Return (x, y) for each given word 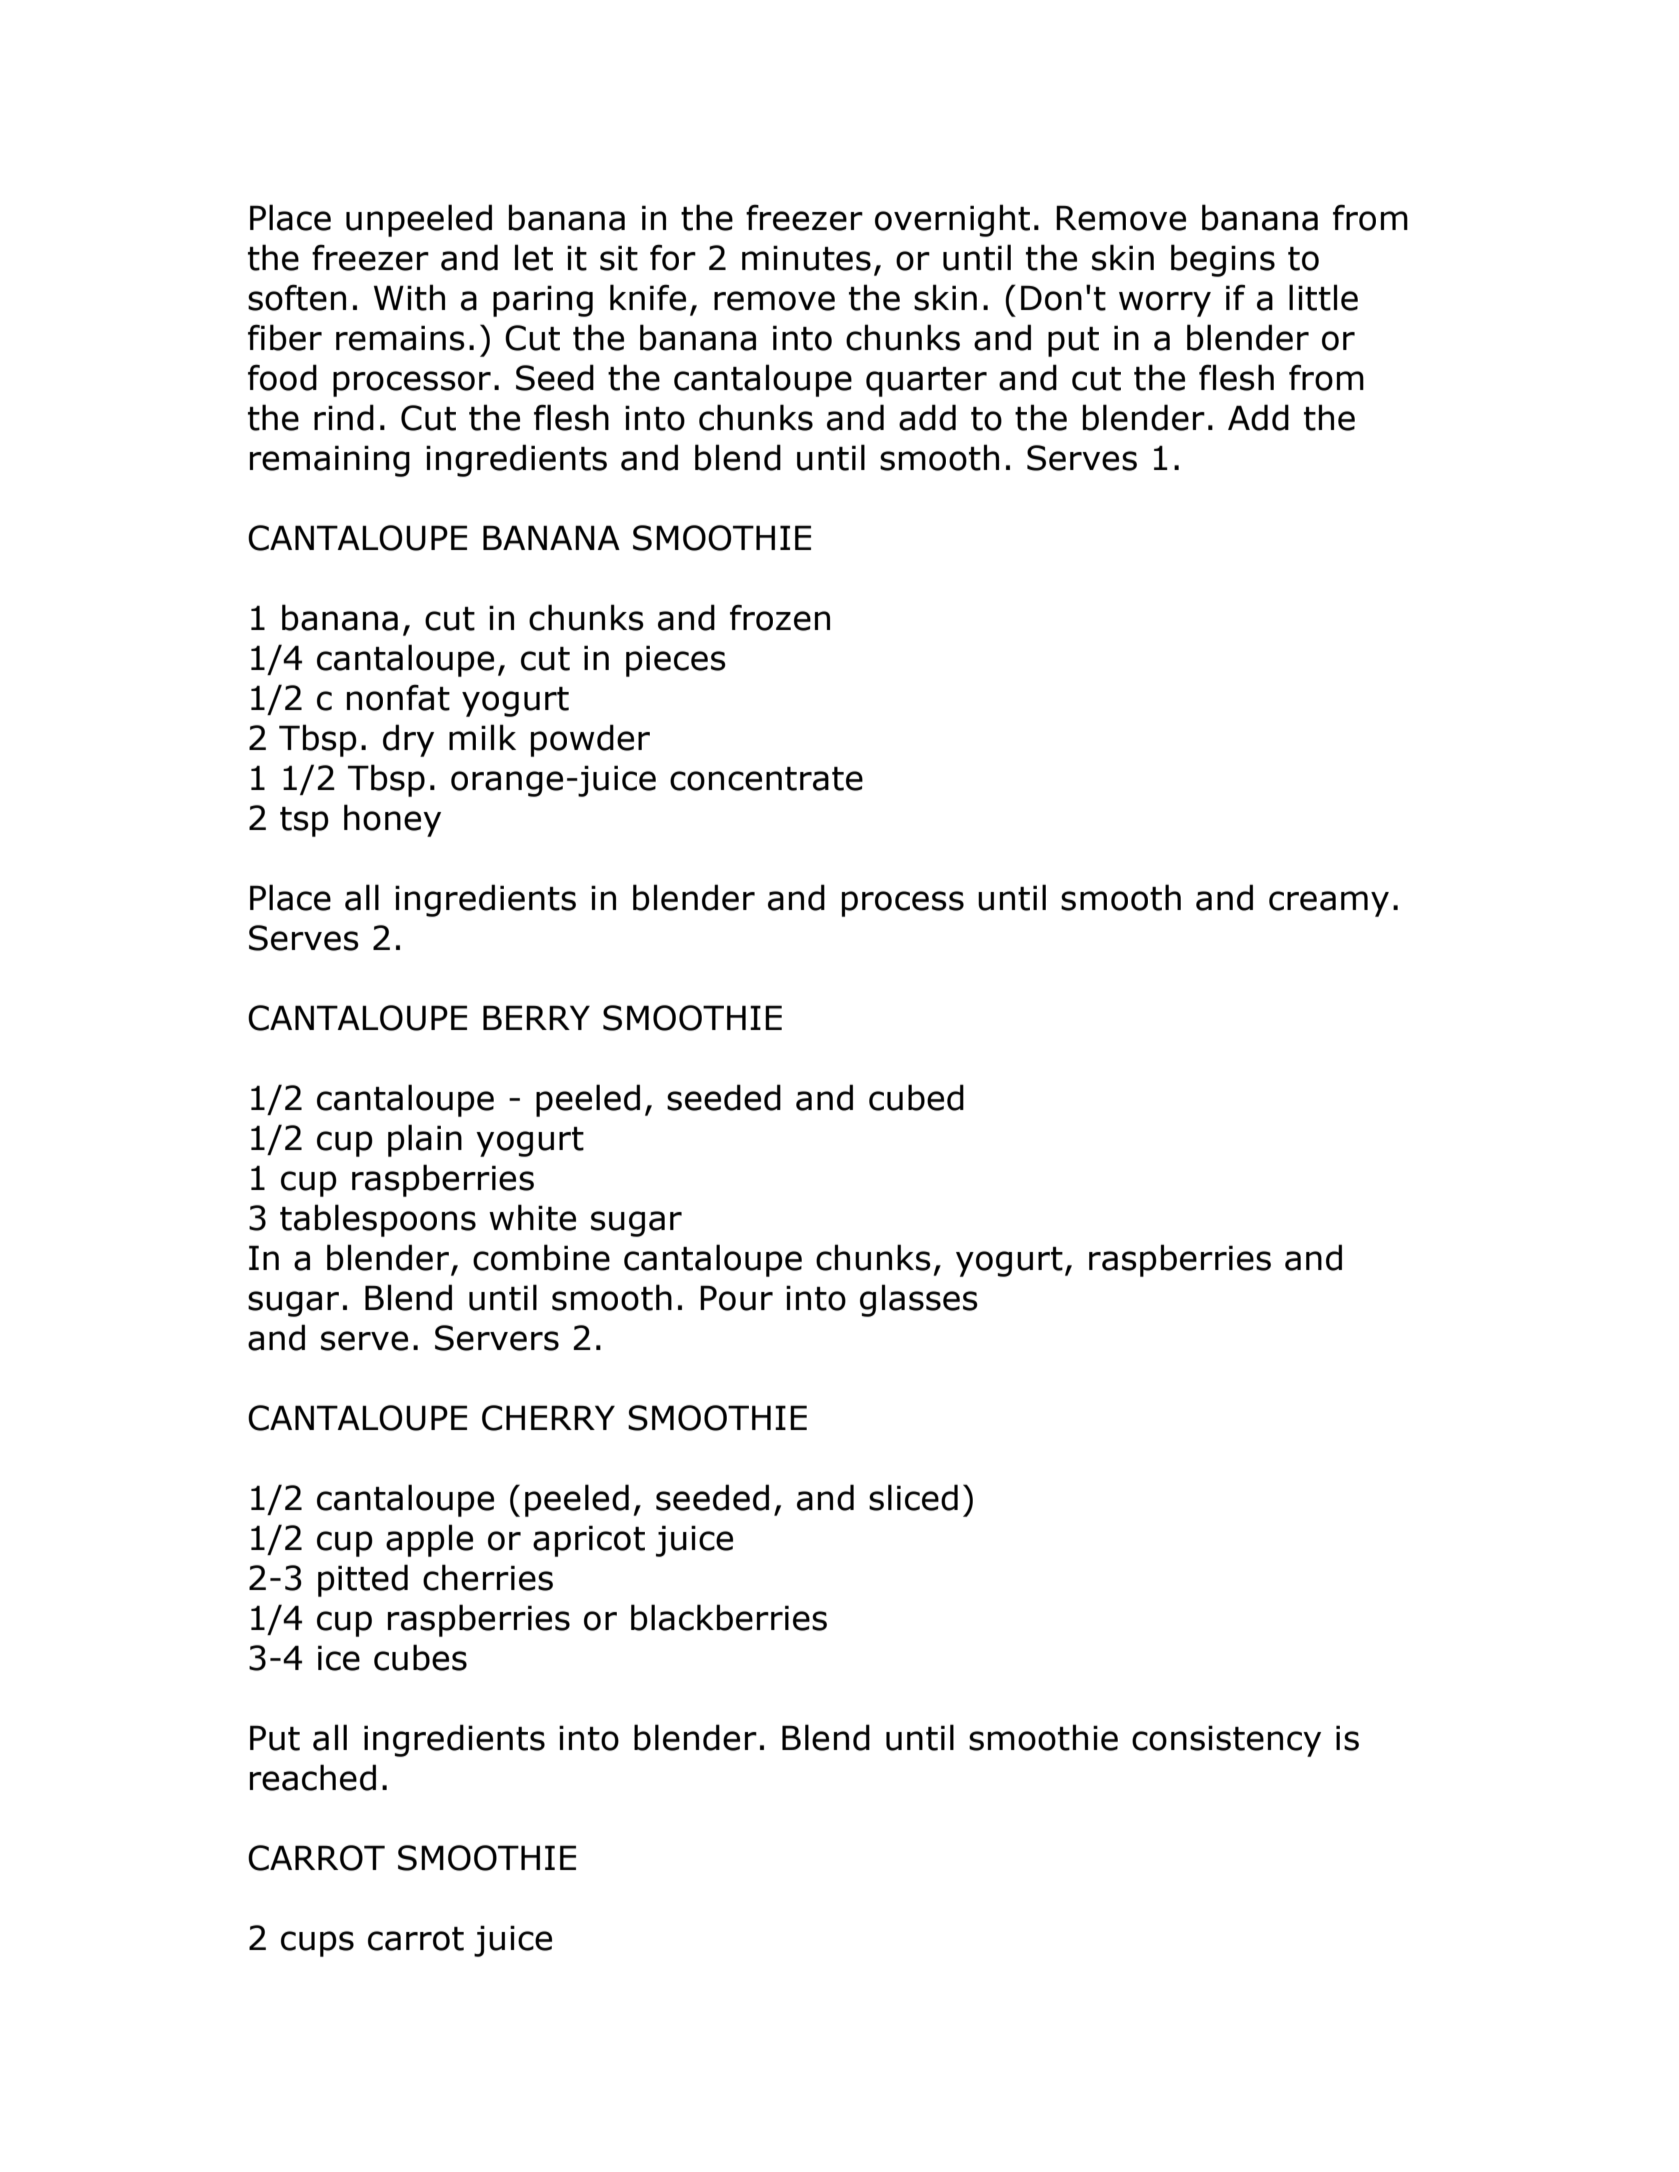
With (409, 297)
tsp (304, 822)
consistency (1226, 1741)
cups (317, 1944)
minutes (806, 258)
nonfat (398, 697)
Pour (736, 1298)
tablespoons (378, 1220)
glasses (919, 1300)
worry (1165, 304)
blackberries (729, 1617)
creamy (1329, 904)
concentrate (766, 779)
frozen (780, 617)
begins (1223, 260)
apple (429, 1540)
